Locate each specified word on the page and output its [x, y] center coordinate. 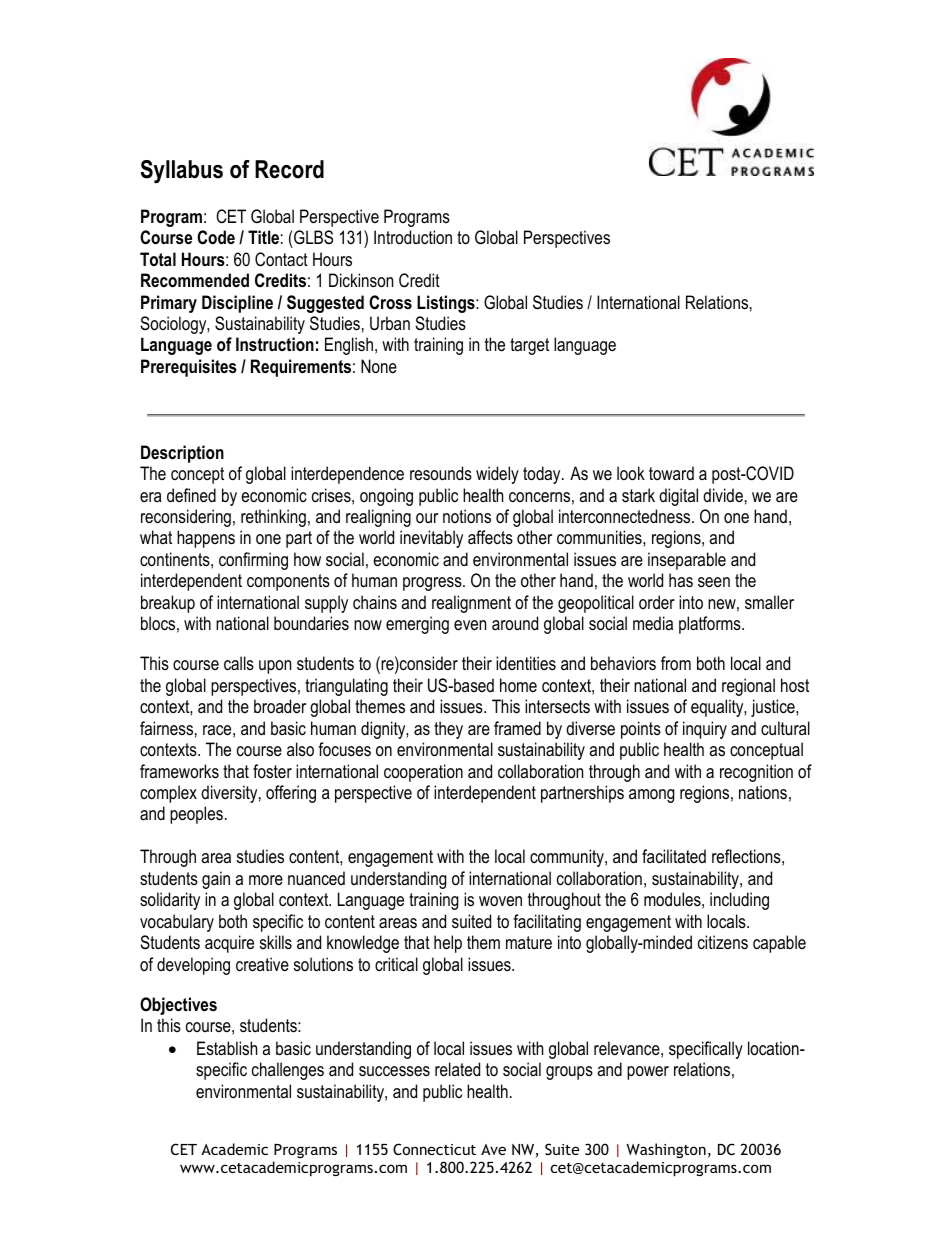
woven [500, 901]
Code [216, 237]
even [470, 625]
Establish [227, 1048]
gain [216, 880]
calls [239, 663]
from [676, 663]
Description [182, 454]
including [739, 901]
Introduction [413, 237]
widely [497, 475]
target [529, 346]
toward [671, 473]
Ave [493, 1149]
